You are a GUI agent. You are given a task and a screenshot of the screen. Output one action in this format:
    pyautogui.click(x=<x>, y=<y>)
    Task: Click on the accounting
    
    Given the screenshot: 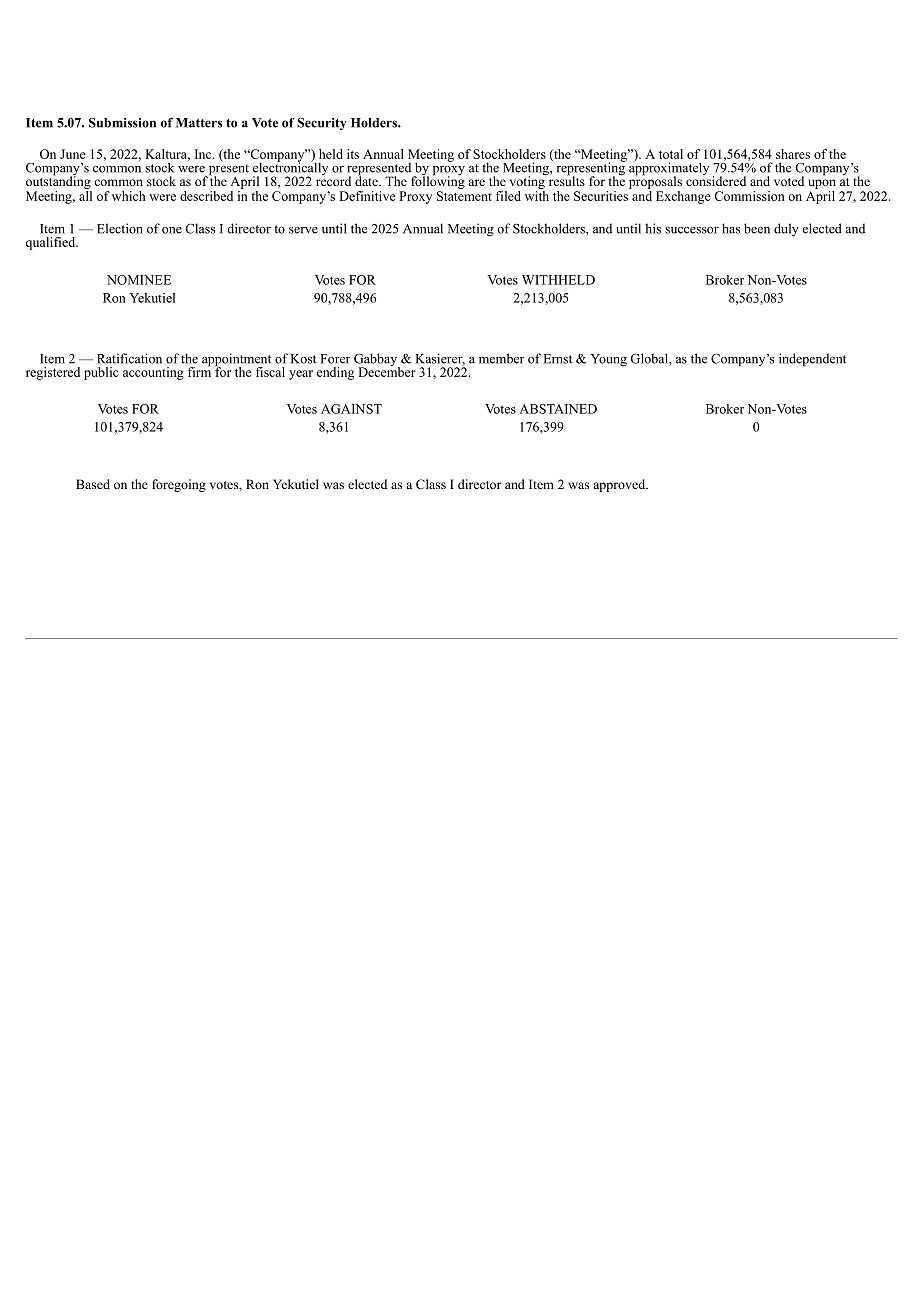 What is the action you would take?
    pyautogui.click(x=153, y=373)
